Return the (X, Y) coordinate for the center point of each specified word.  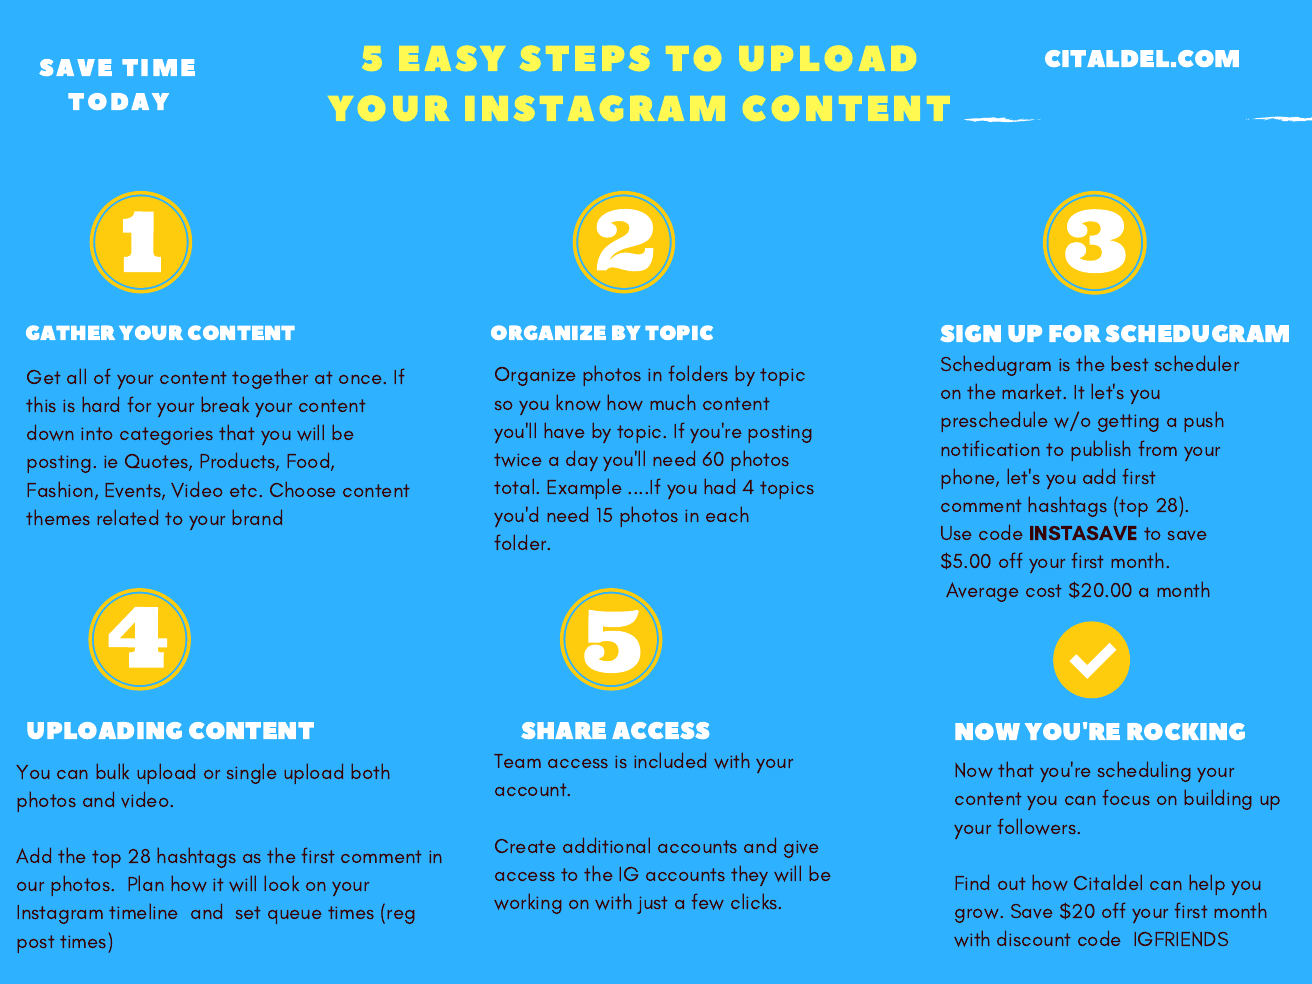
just (652, 905)
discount (1034, 938)
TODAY (118, 101)
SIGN (970, 333)
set (248, 912)
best (1130, 363)
